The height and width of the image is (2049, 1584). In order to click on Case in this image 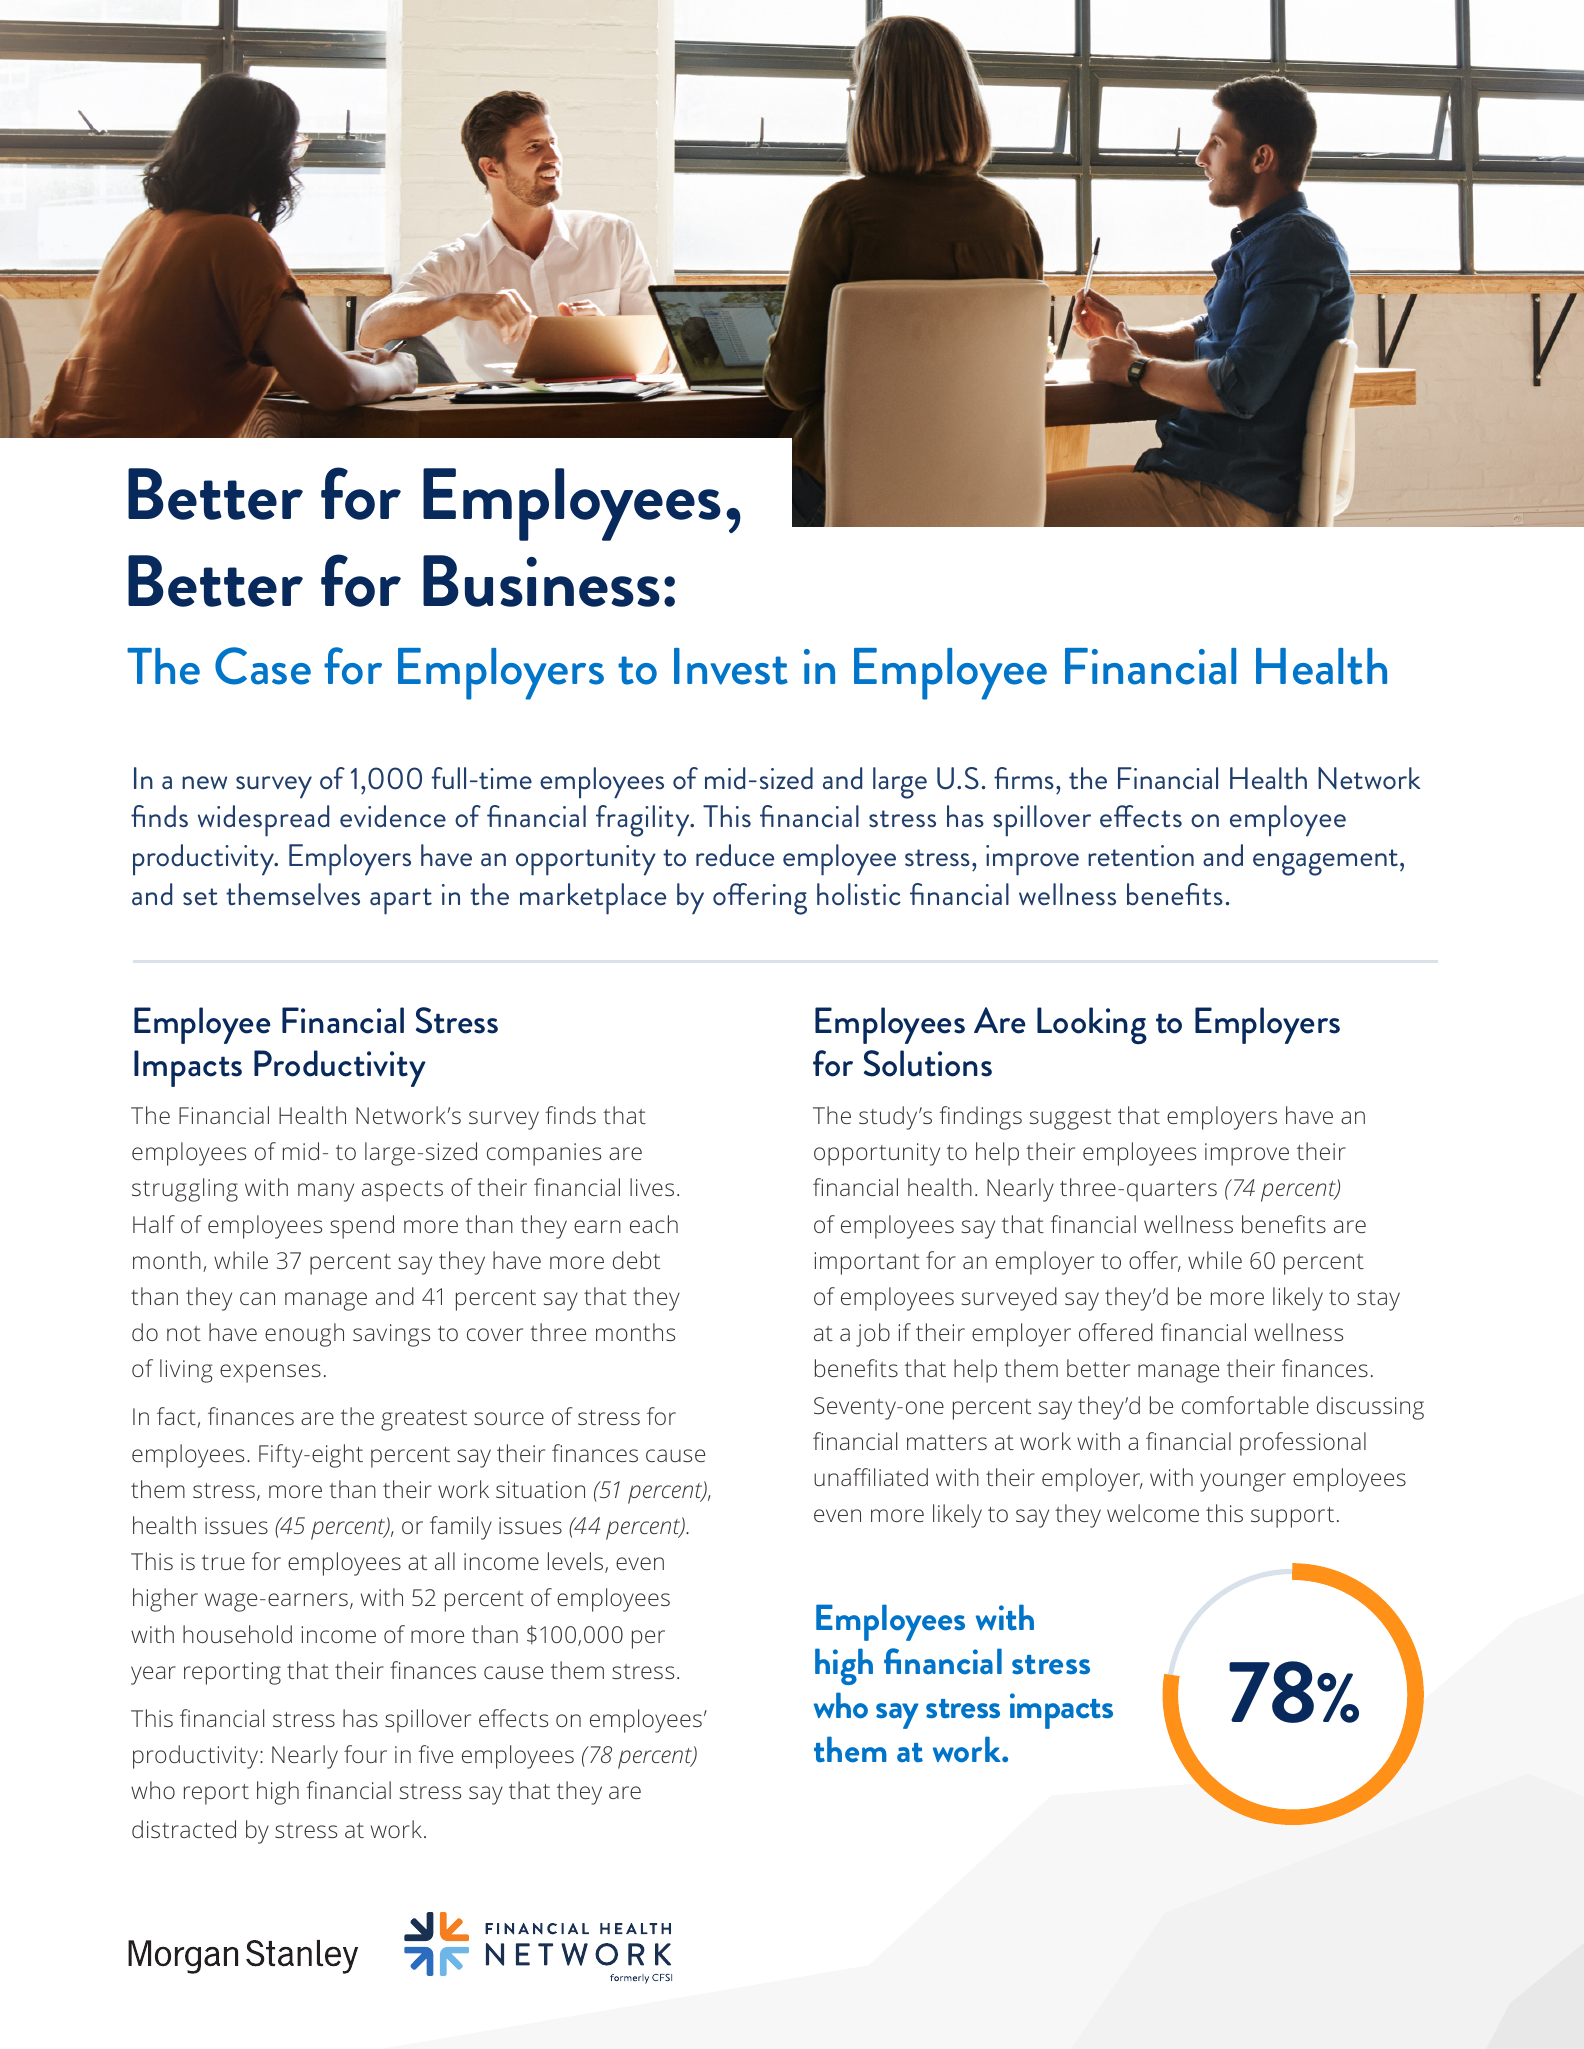, I will do `click(263, 666)`.
